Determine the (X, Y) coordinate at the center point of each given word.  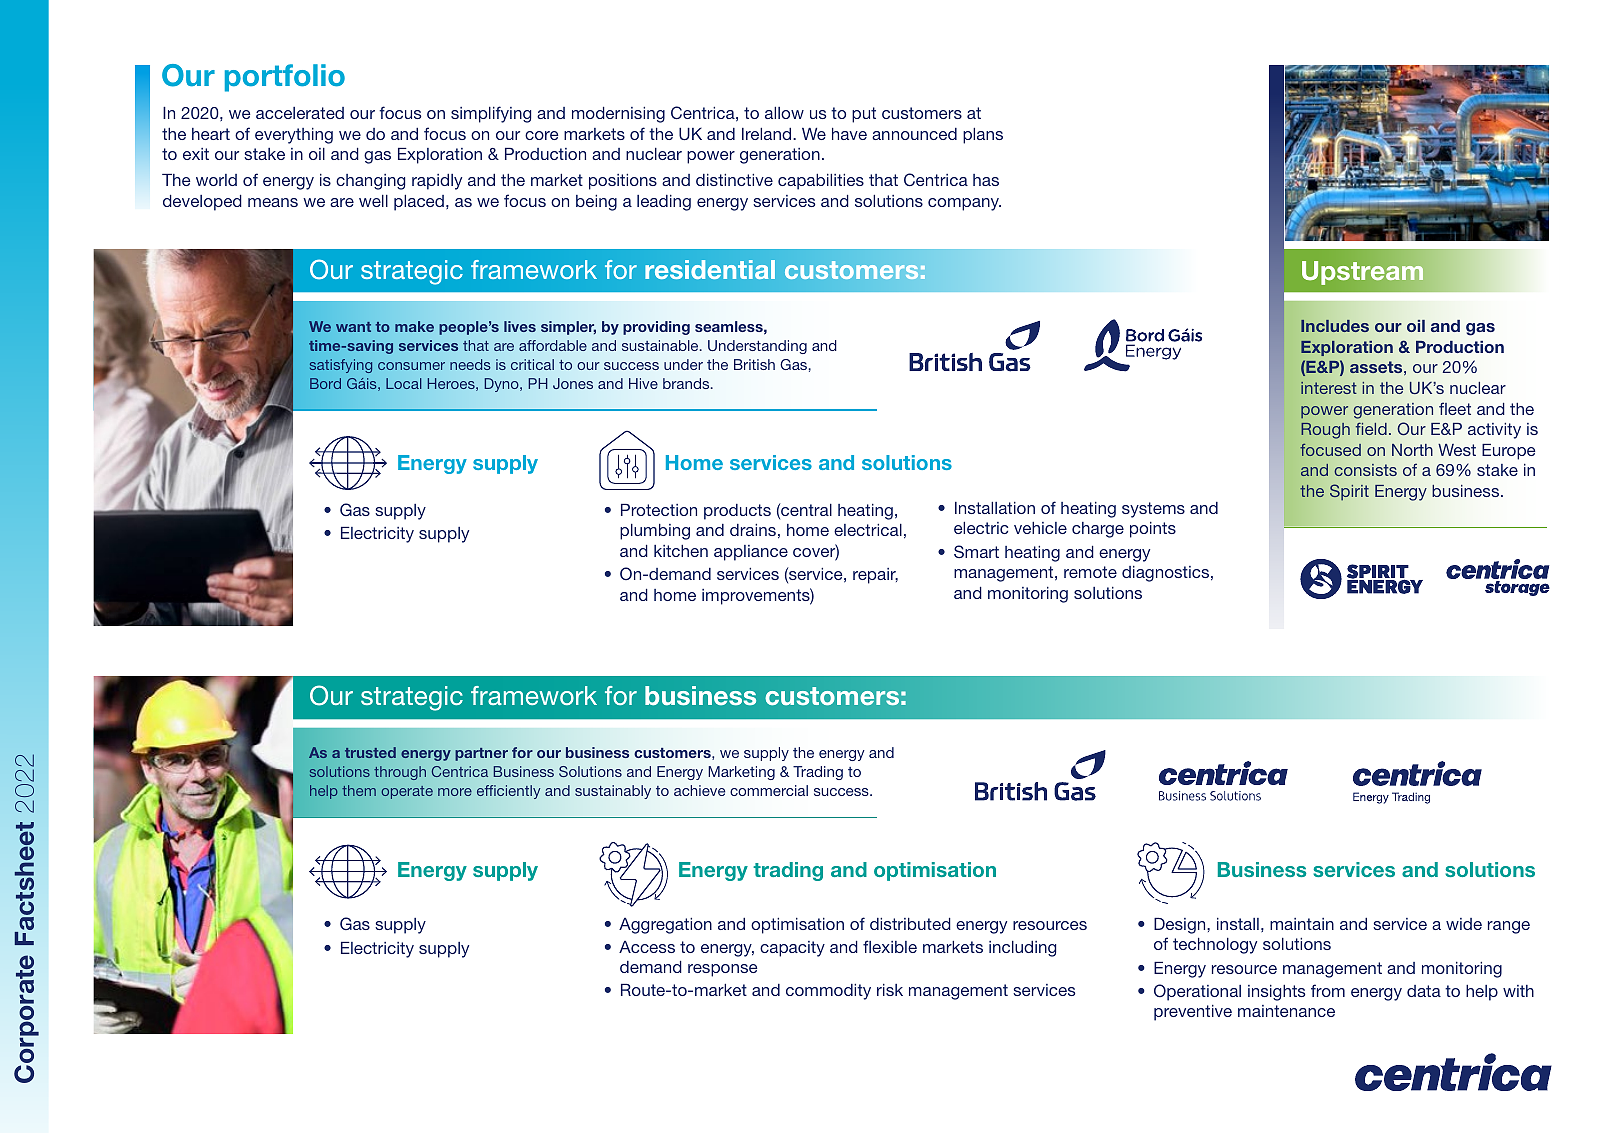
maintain (1302, 924)
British (754, 364)
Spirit (1349, 492)
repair (875, 576)
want (353, 327)
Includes (1335, 326)
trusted (370, 752)
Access (647, 947)
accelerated (300, 113)
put (864, 115)
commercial (769, 790)
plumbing (655, 532)
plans (983, 136)
